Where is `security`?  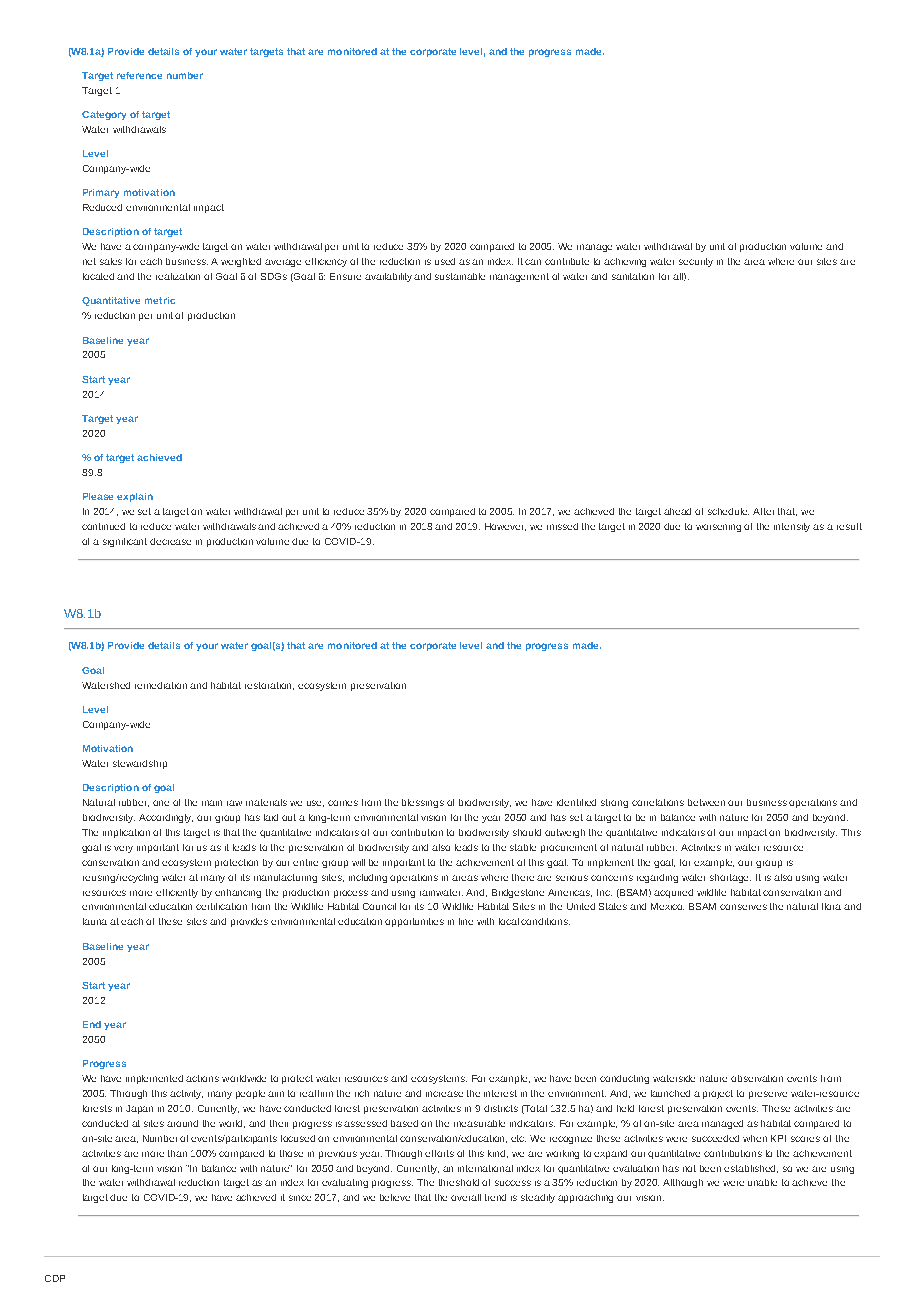 security is located at coordinates (696, 262).
